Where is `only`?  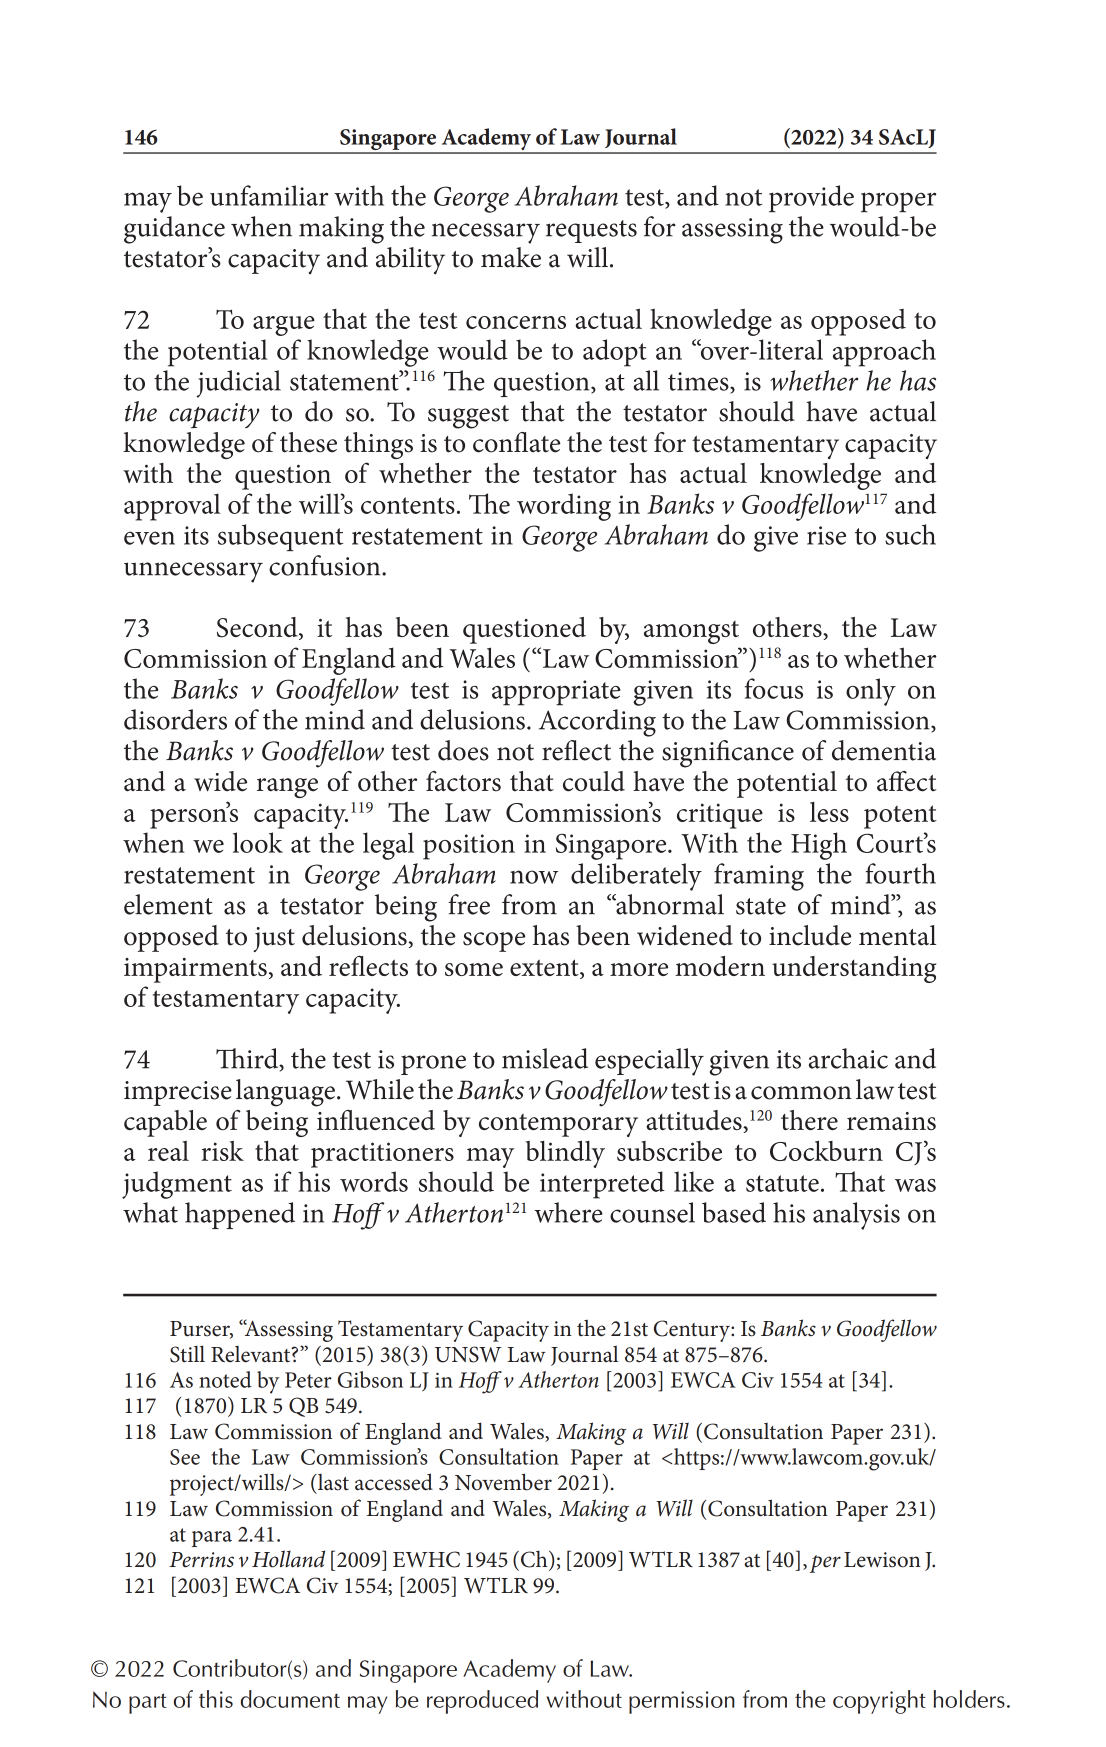
only is located at coordinates (871, 692).
